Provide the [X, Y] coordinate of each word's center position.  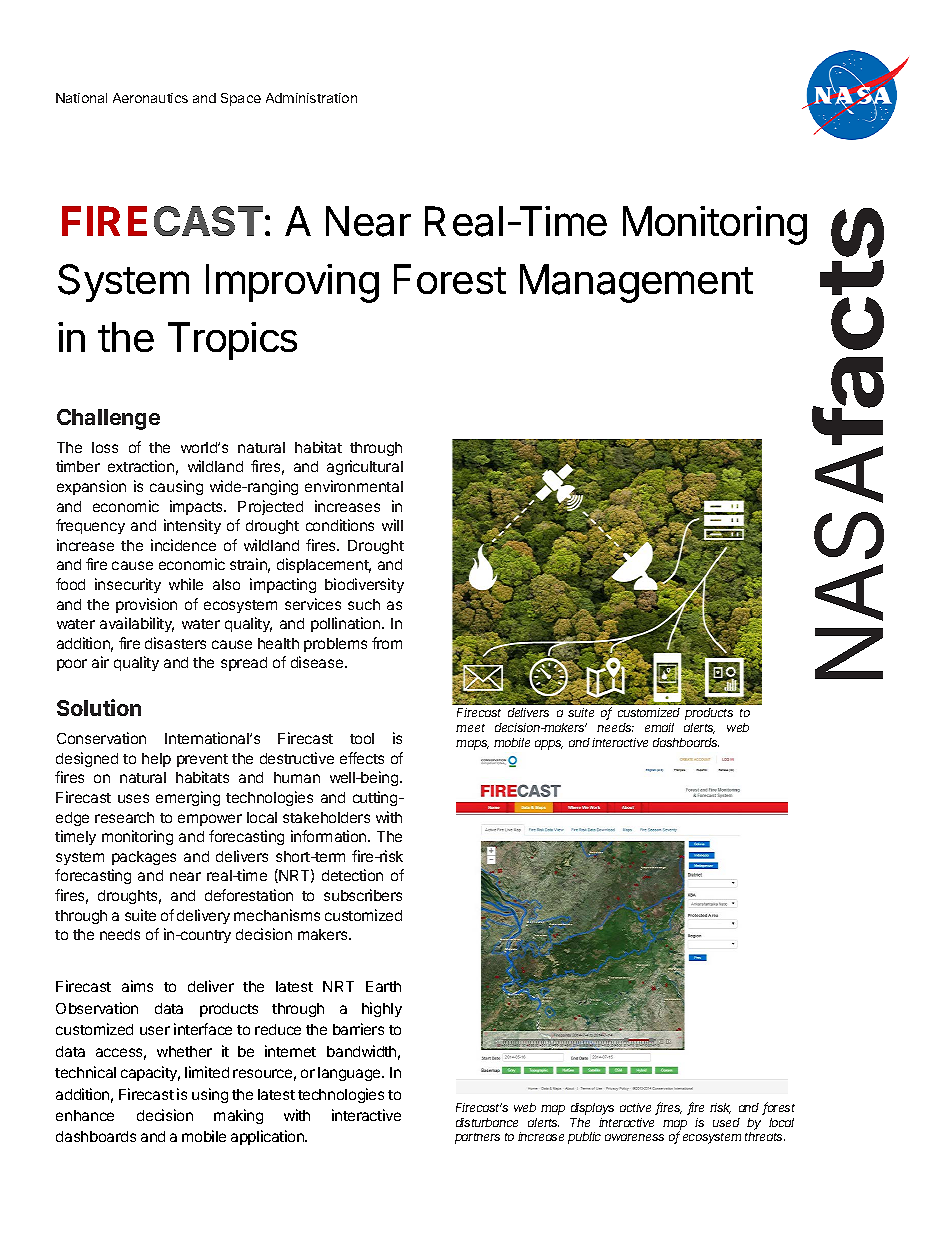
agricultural [365, 467]
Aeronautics [150, 98]
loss [105, 447]
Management [636, 283]
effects [362, 758]
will [392, 525]
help [156, 760]
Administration [311, 98]
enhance [85, 1115]
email [659, 727]
